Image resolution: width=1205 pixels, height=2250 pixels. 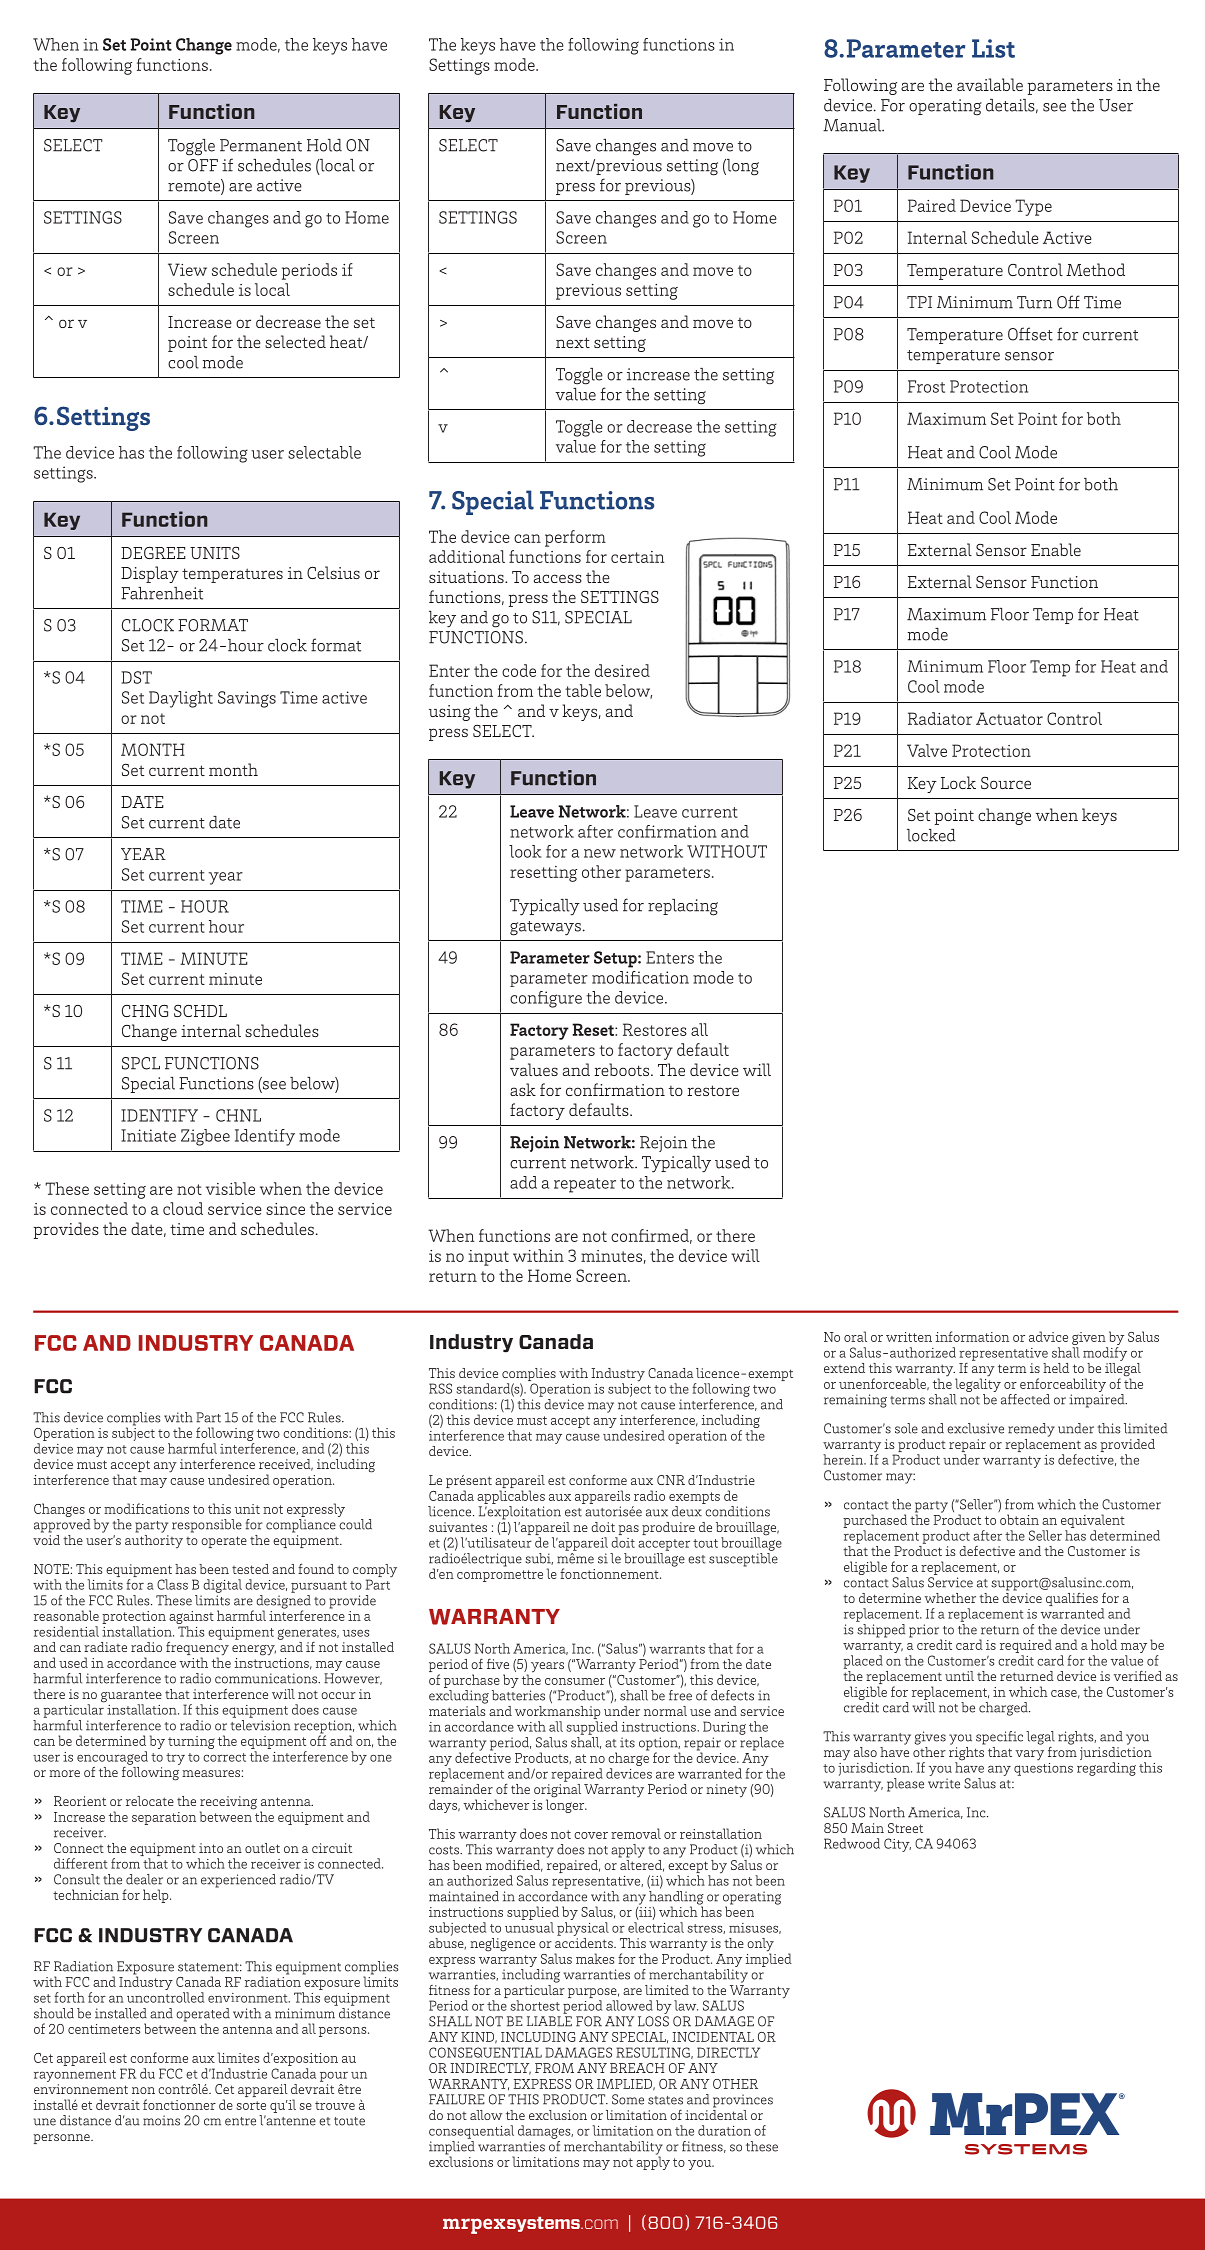 What do you see at coordinates (162, 593) in the screenshot?
I see `Fahrenheit` at bounding box center [162, 593].
